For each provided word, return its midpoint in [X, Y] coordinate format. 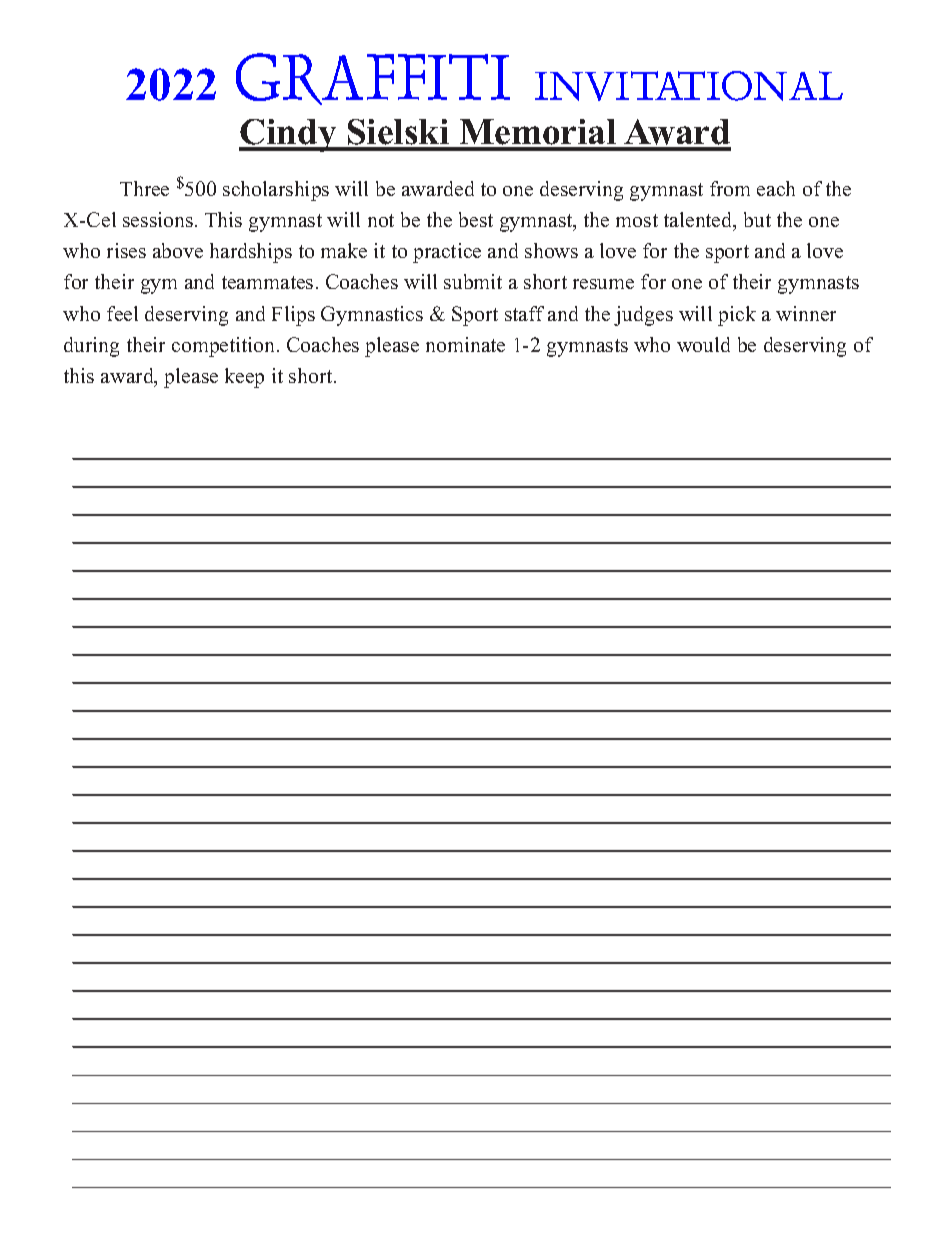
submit [473, 281]
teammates [267, 282]
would [703, 344]
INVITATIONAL [689, 86]
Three [144, 188]
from [730, 188]
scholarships [276, 191]
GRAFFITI [373, 79]
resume [603, 284]
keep [244, 378]
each [776, 188]
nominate [465, 344]
